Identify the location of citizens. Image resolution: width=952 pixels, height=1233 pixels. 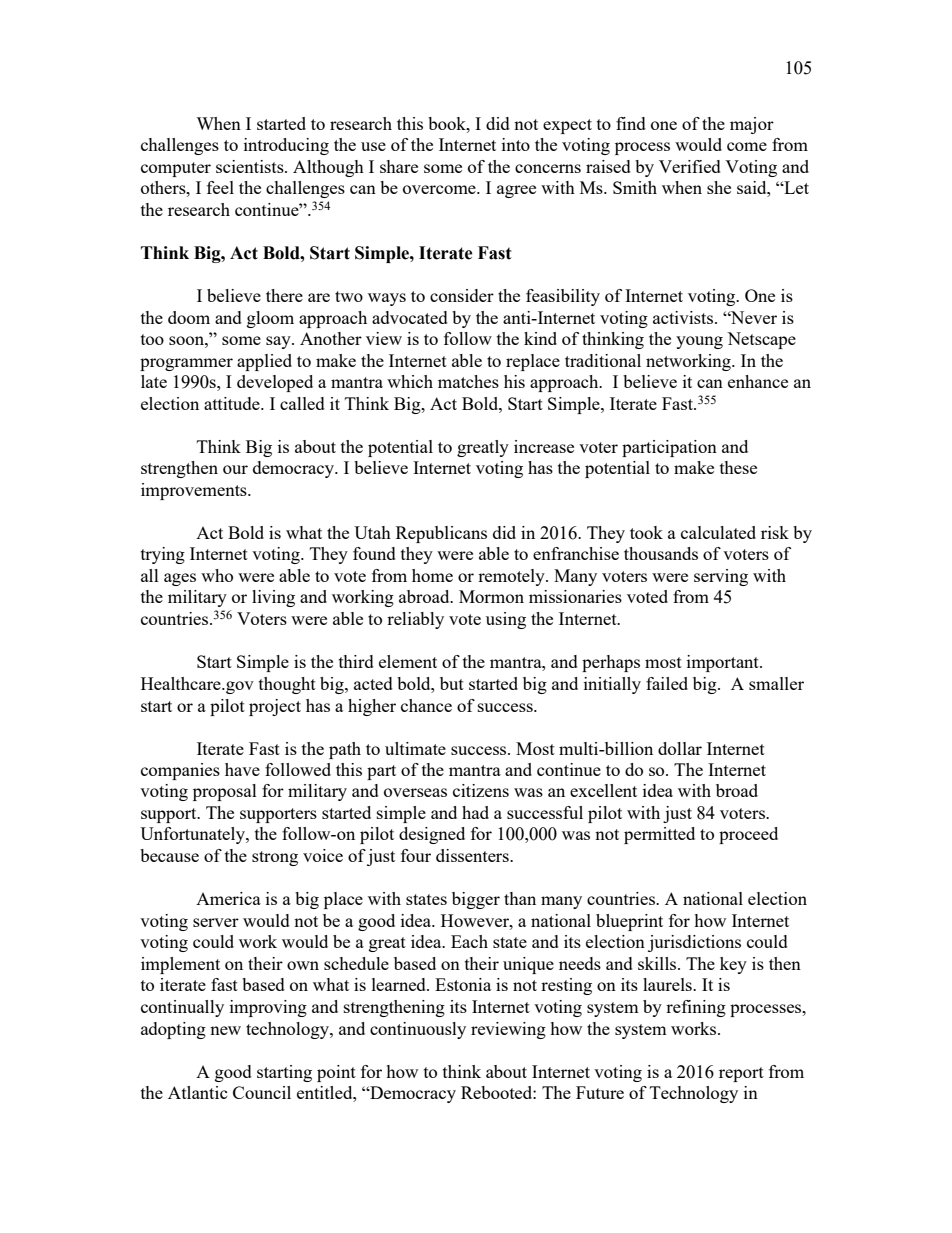
(481, 790).
